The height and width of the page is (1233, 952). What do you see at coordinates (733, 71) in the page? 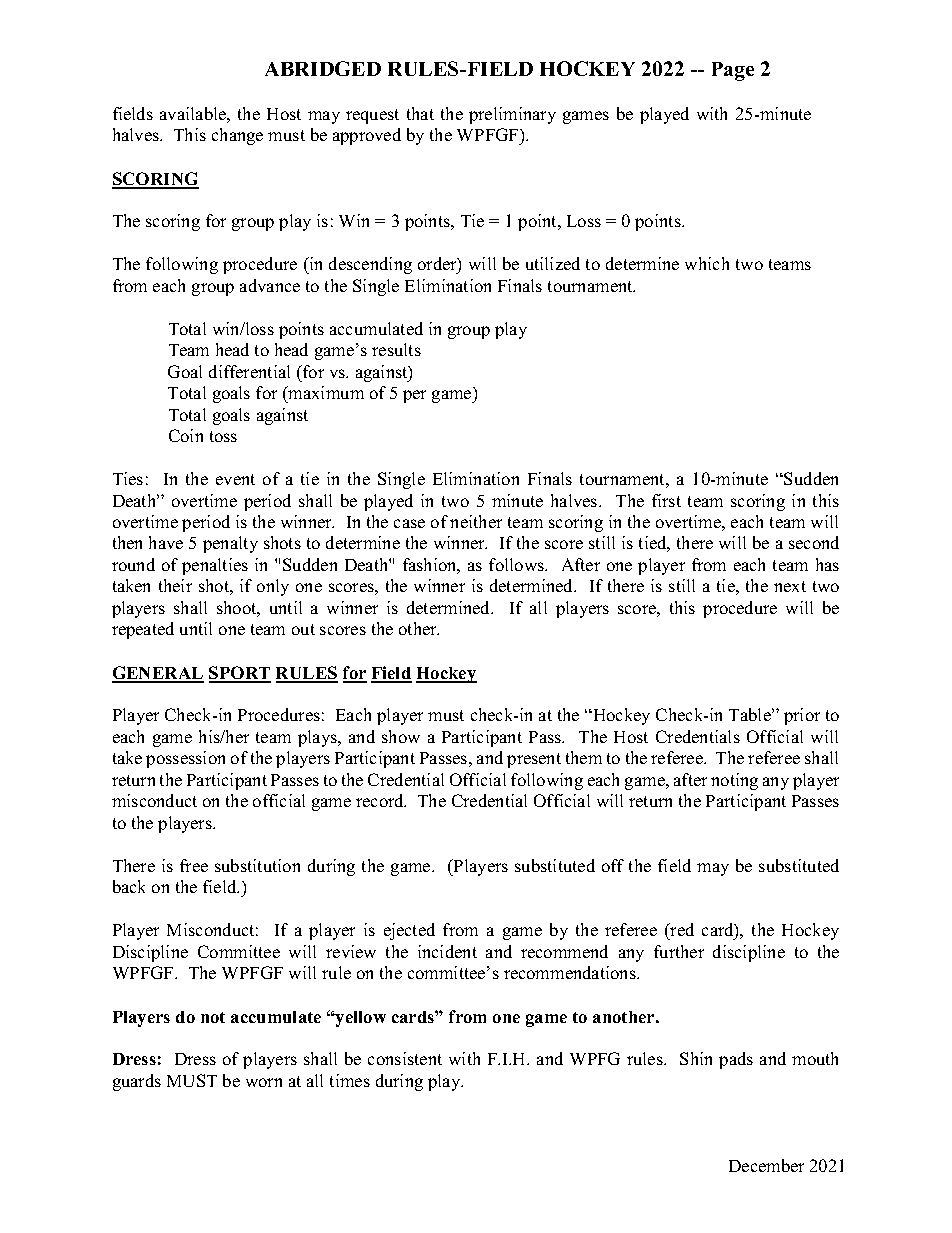
I see `Page` at bounding box center [733, 71].
